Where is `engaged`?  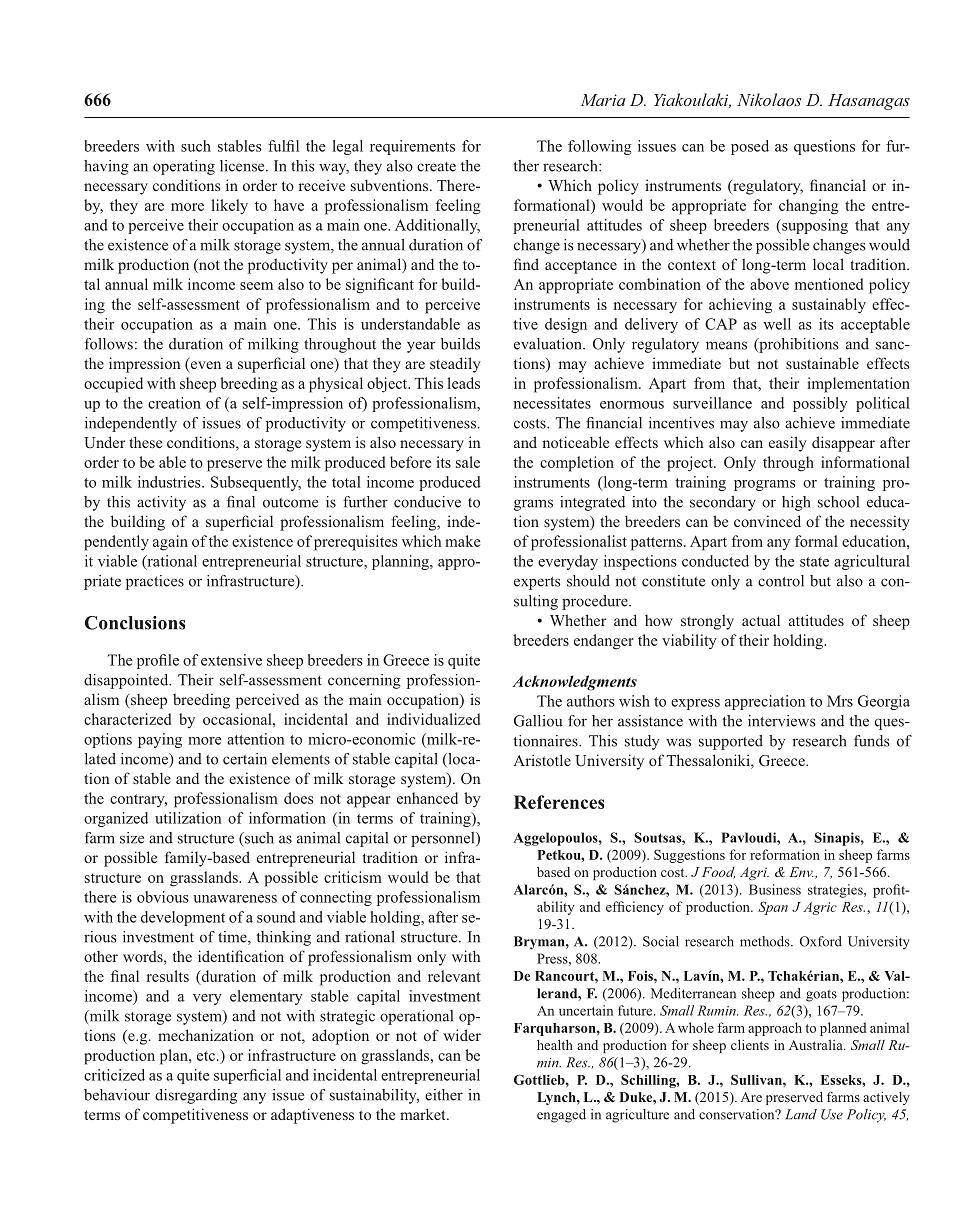 engaged is located at coordinates (561, 1116).
